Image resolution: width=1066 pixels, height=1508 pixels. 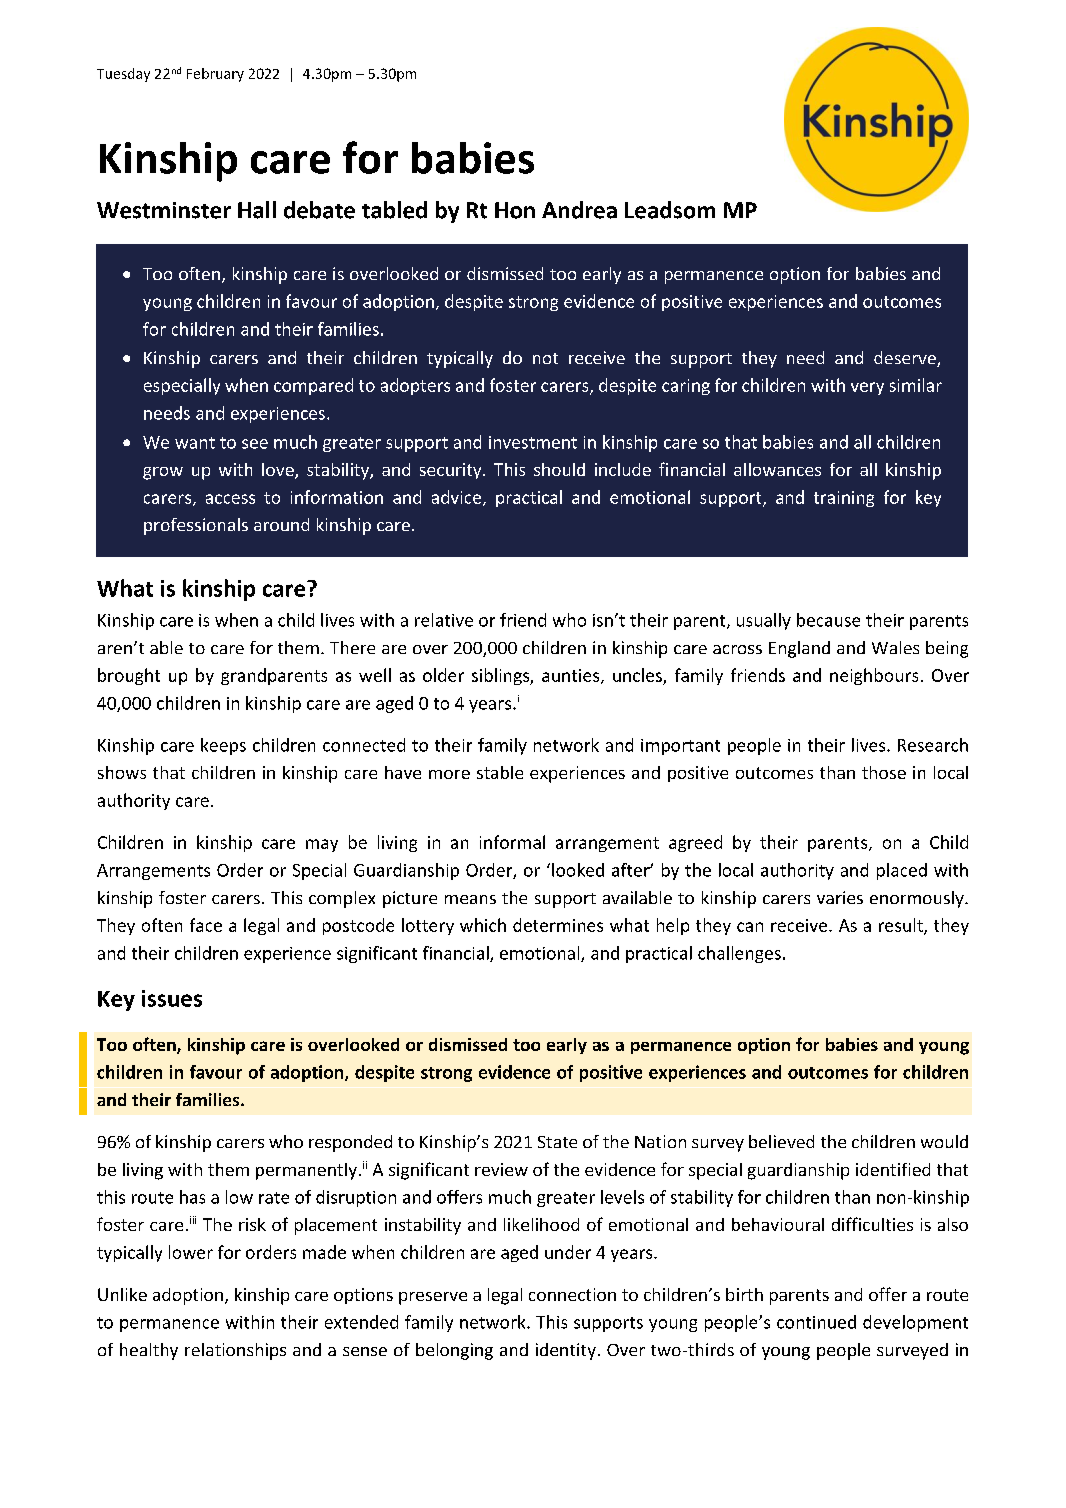 What do you see at coordinates (533, 442) in the page?
I see `investment` at bounding box center [533, 442].
